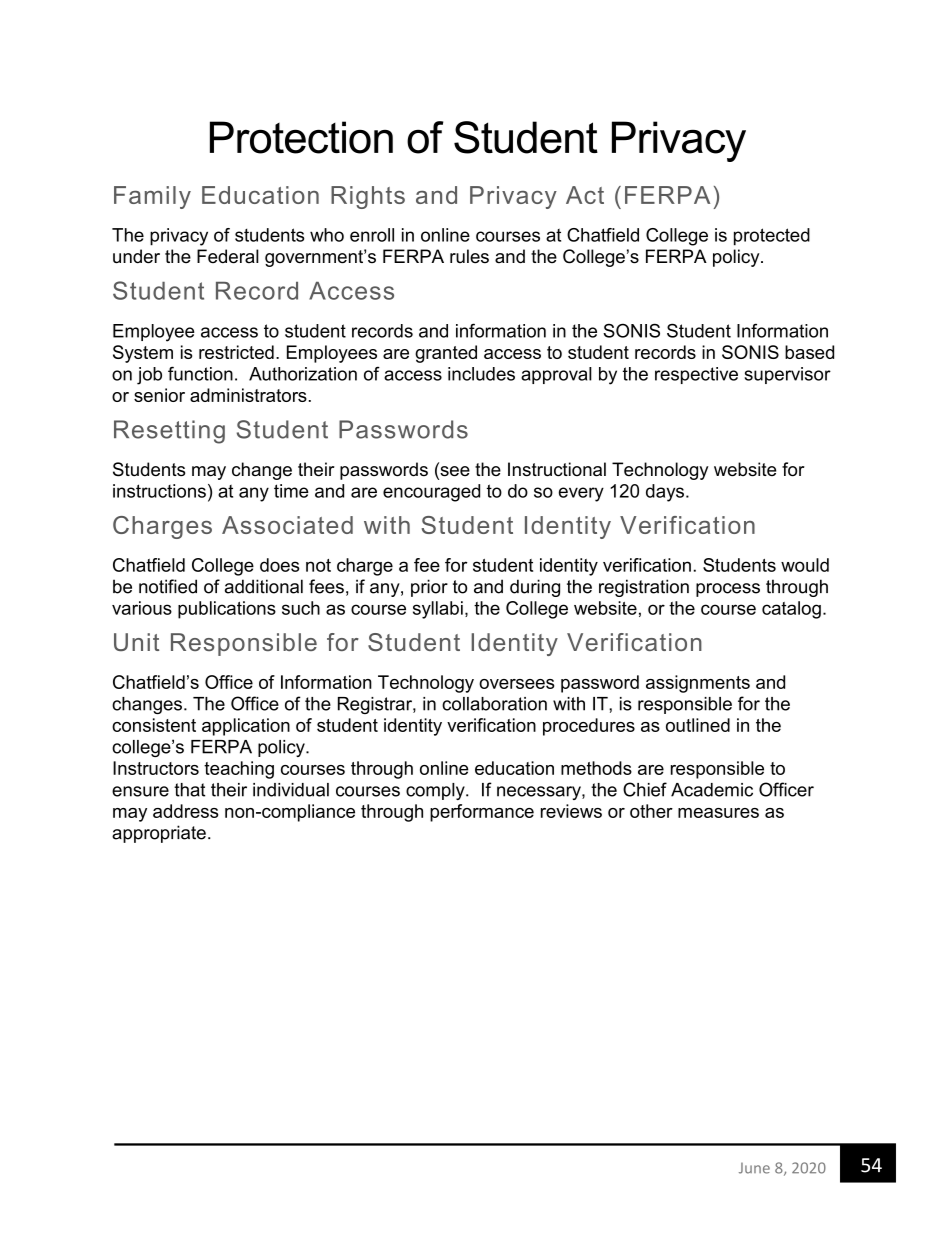  What do you see at coordinates (159, 491) in the page?
I see `instructions` at bounding box center [159, 491].
